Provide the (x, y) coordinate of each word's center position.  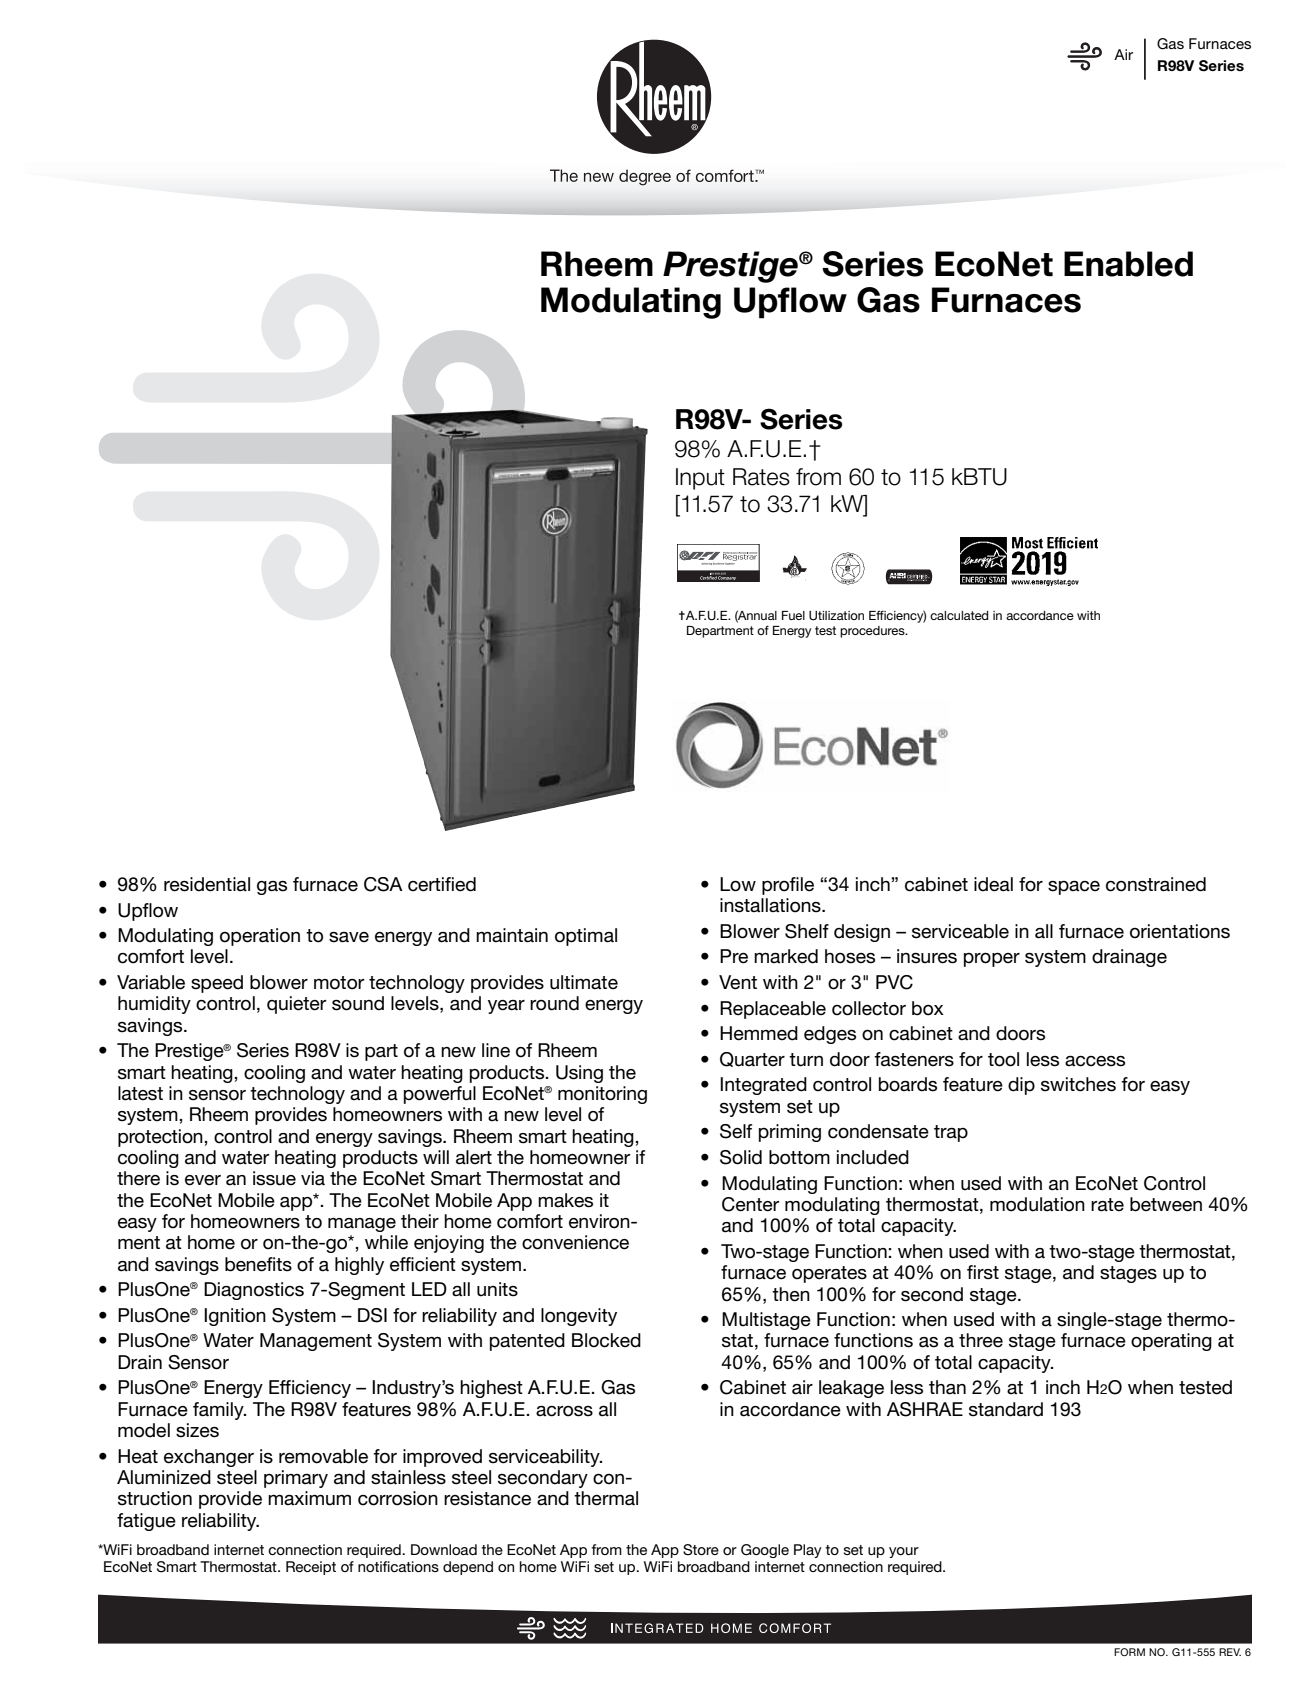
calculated (959, 615)
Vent (738, 982)
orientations (1180, 931)
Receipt (311, 1568)
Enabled (1128, 264)
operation (260, 937)
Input (700, 479)
